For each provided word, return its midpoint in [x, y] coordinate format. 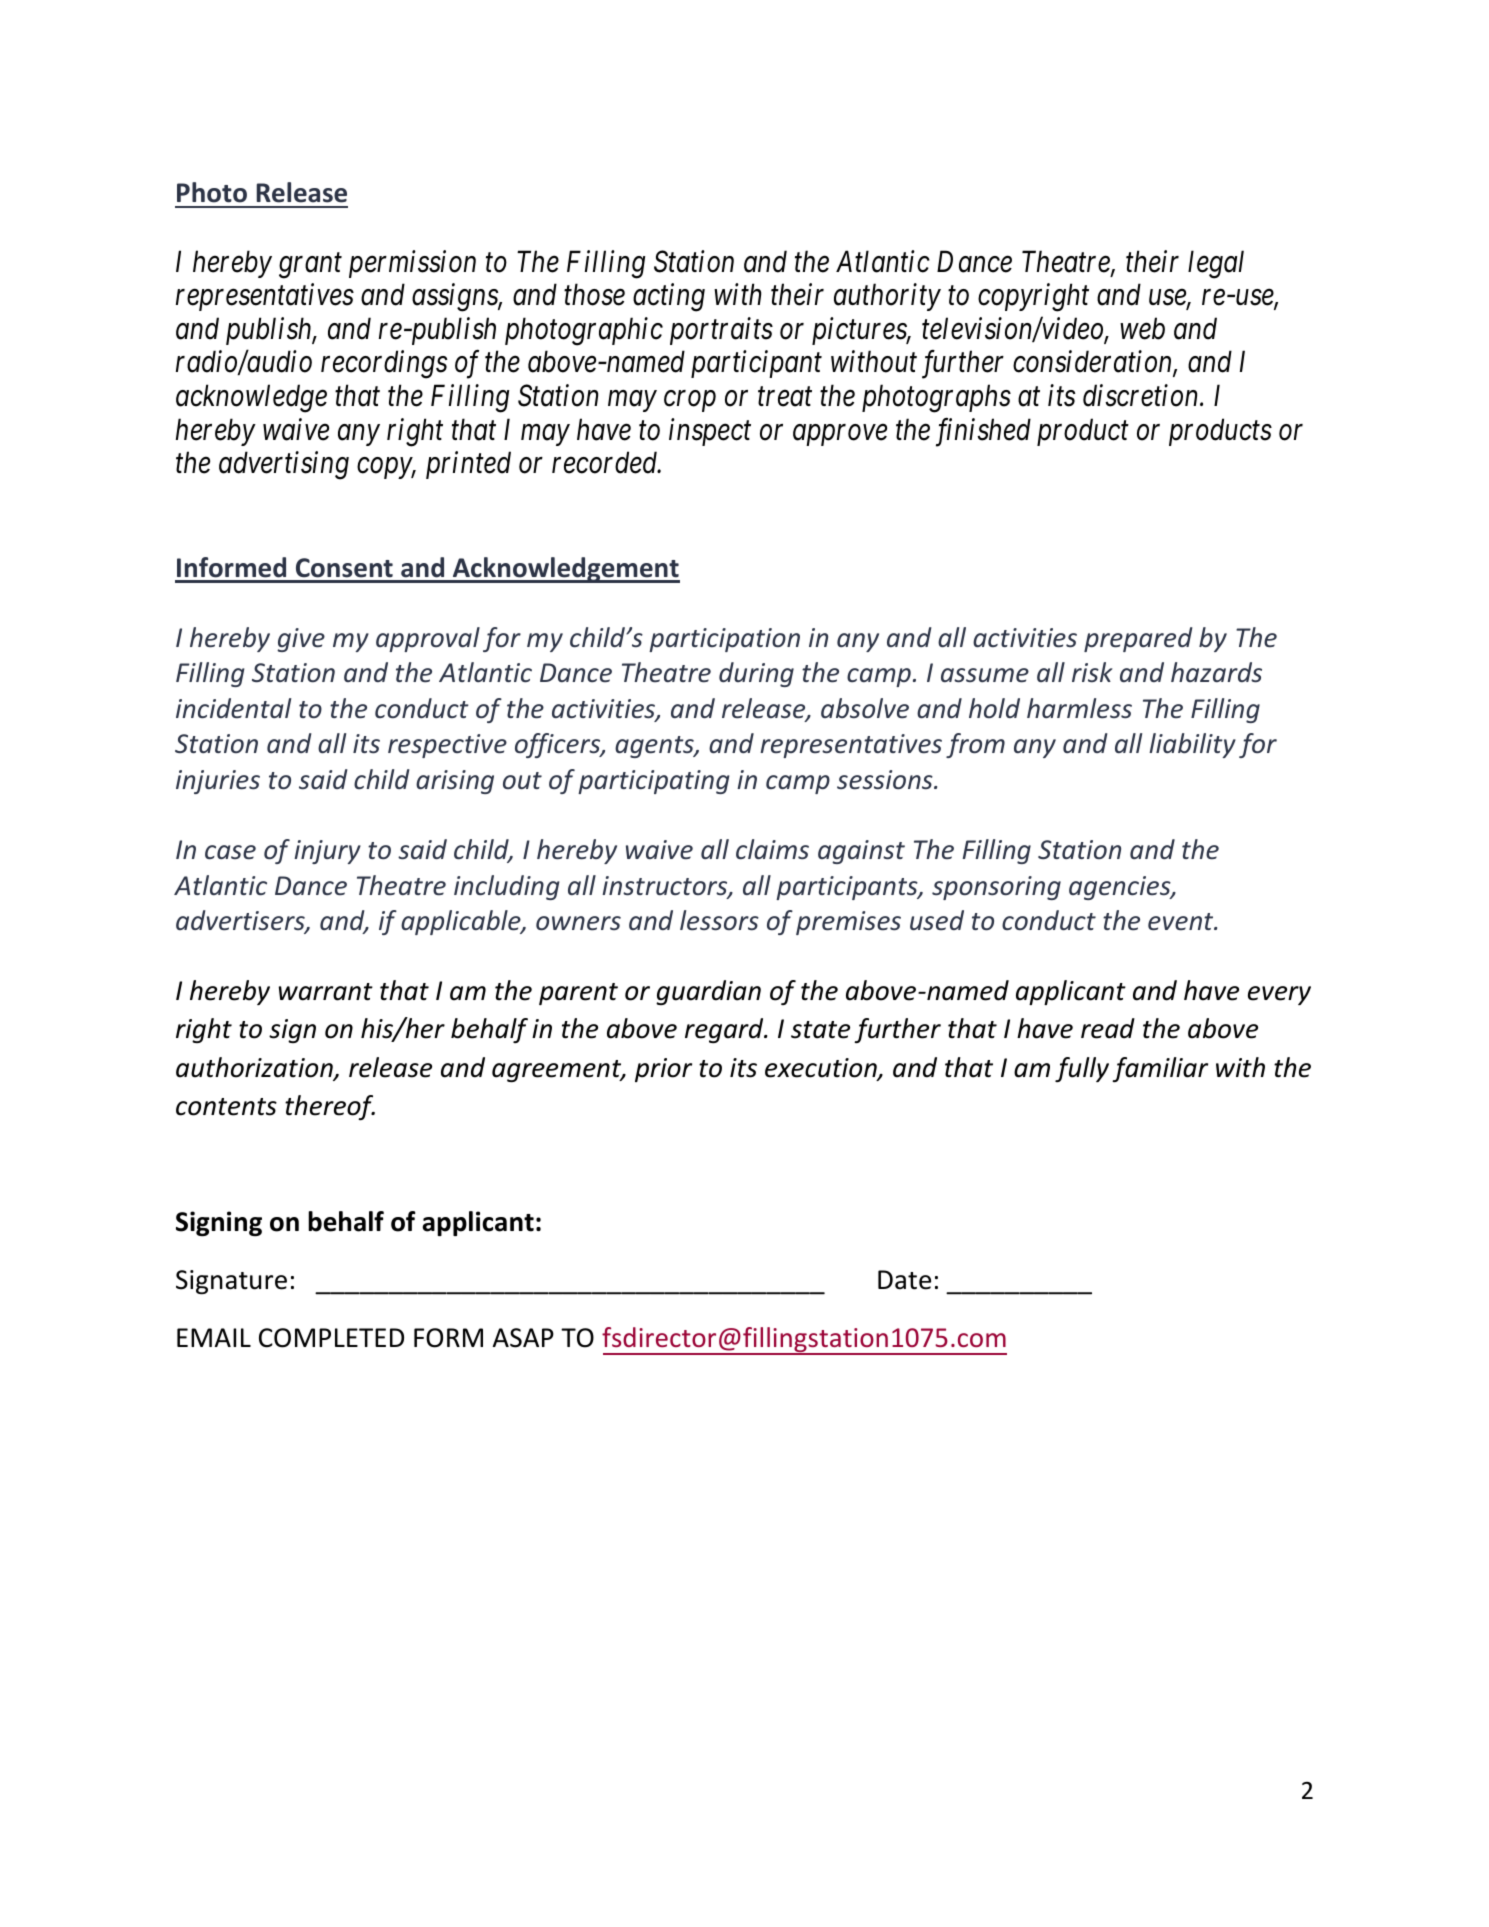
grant [310, 266]
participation [724, 640]
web [1142, 328]
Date [904, 1280]
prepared [1138, 639]
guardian [708, 992]
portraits [721, 331]
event [1182, 922]
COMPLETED [331, 1338]
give [301, 640]
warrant [326, 992]
